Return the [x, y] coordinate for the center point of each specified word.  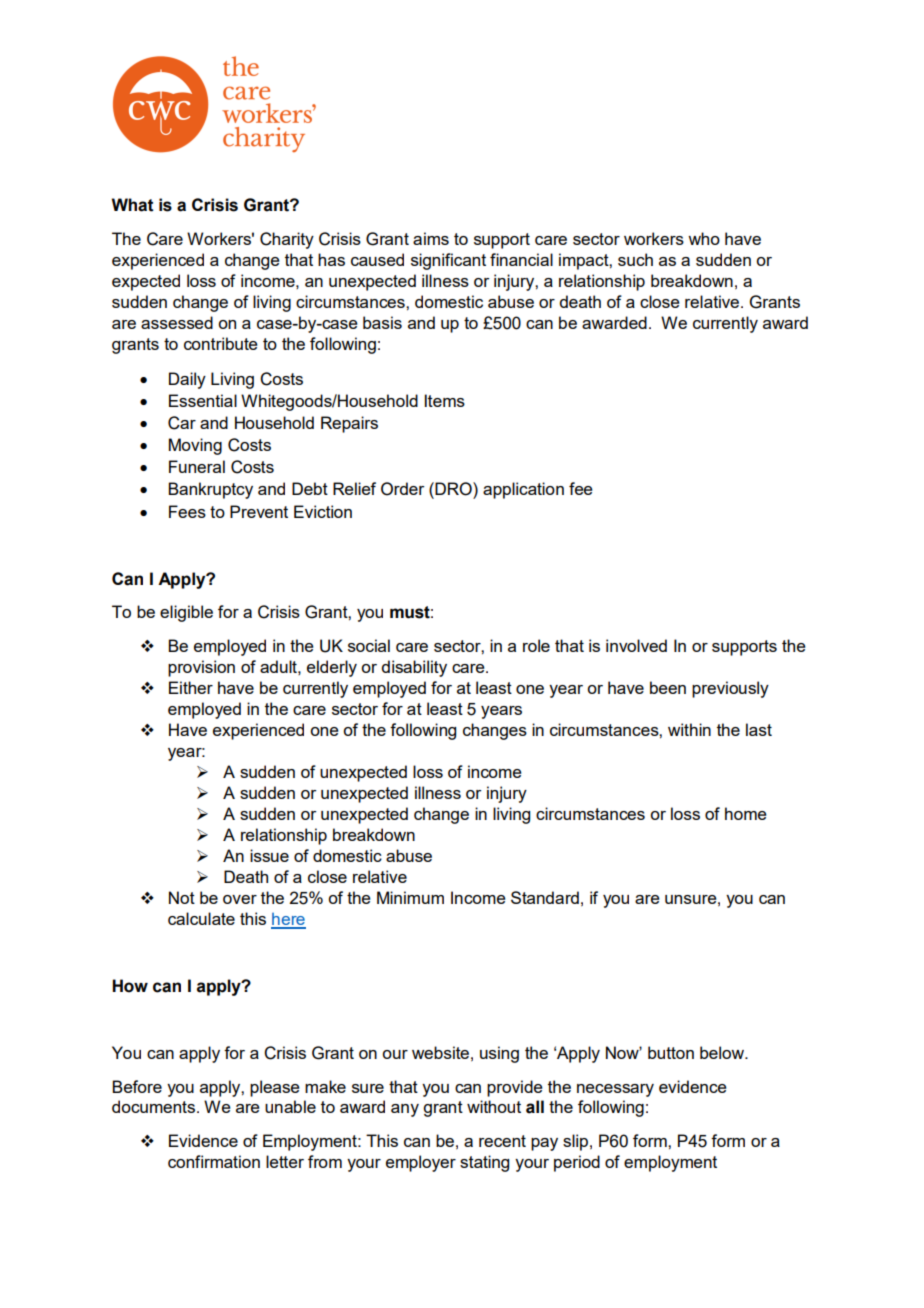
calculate [201, 918]
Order [403, 489]
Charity [287, 240]
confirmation [214, 1161]
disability [414, 668]
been [668, 687]
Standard [545, 897]
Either [191, 687]
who [704, 238]
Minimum [410, 897]
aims [431, 238]
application [523, 490]
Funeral [197, 466]
